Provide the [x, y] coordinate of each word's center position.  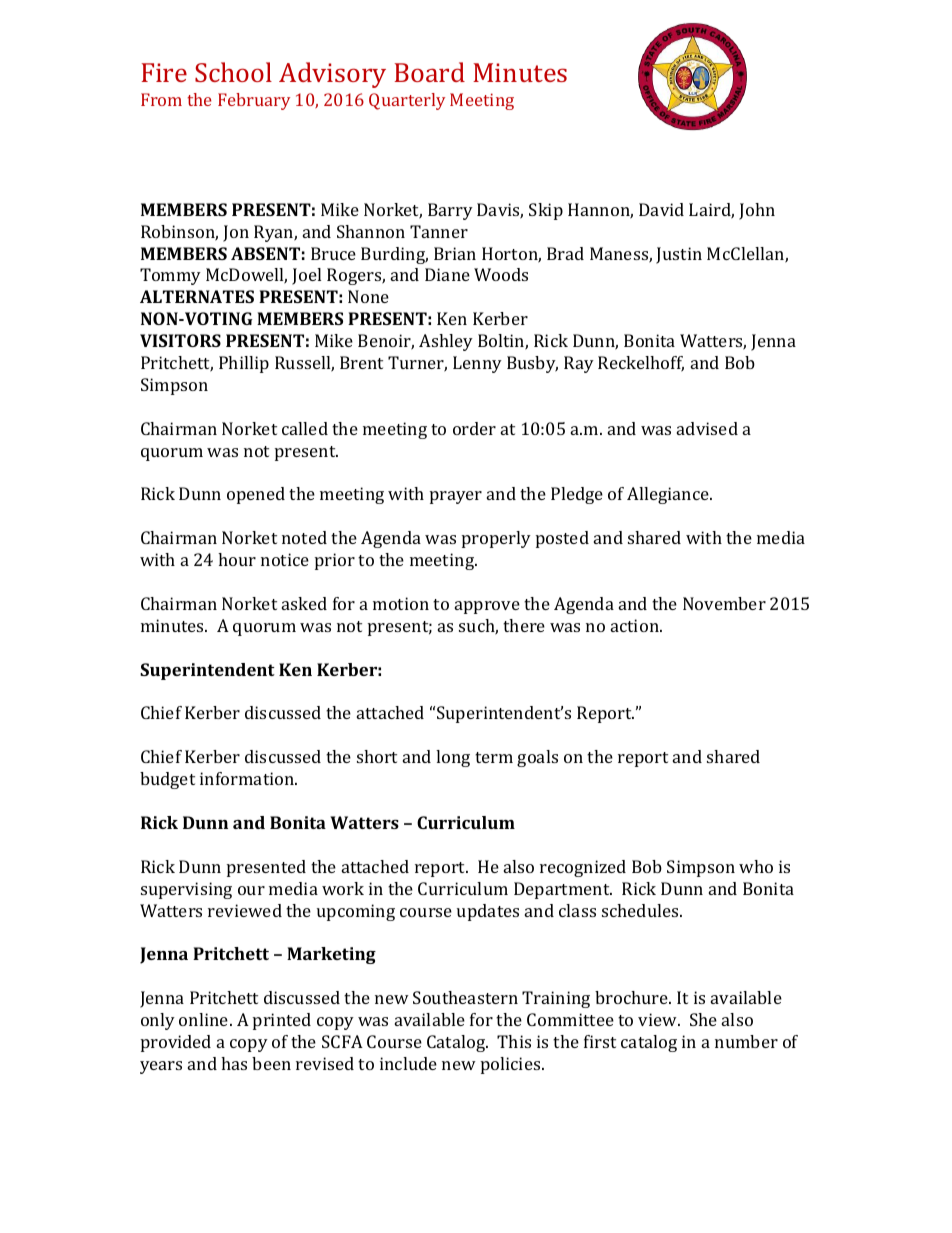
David [661, 209]
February [254, 101]
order [474, 428]
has [234, 1063]
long [453, 758]
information [248, 778]
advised [707, 428]
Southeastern [465, 997]
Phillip [244, 364]
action [636, 625]
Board [430, 72]
